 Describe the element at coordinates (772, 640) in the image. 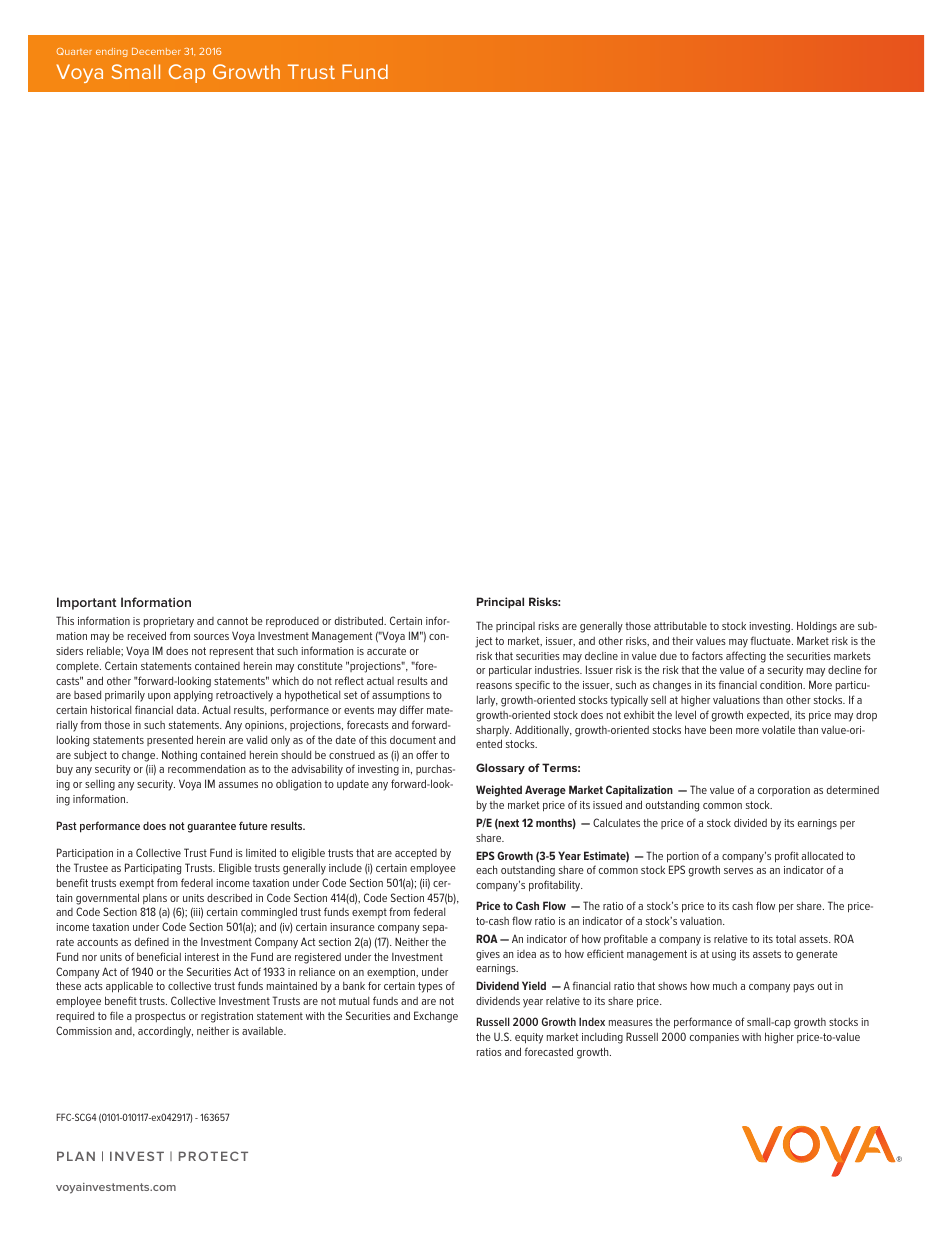

I see `fluctuate` at that location.
